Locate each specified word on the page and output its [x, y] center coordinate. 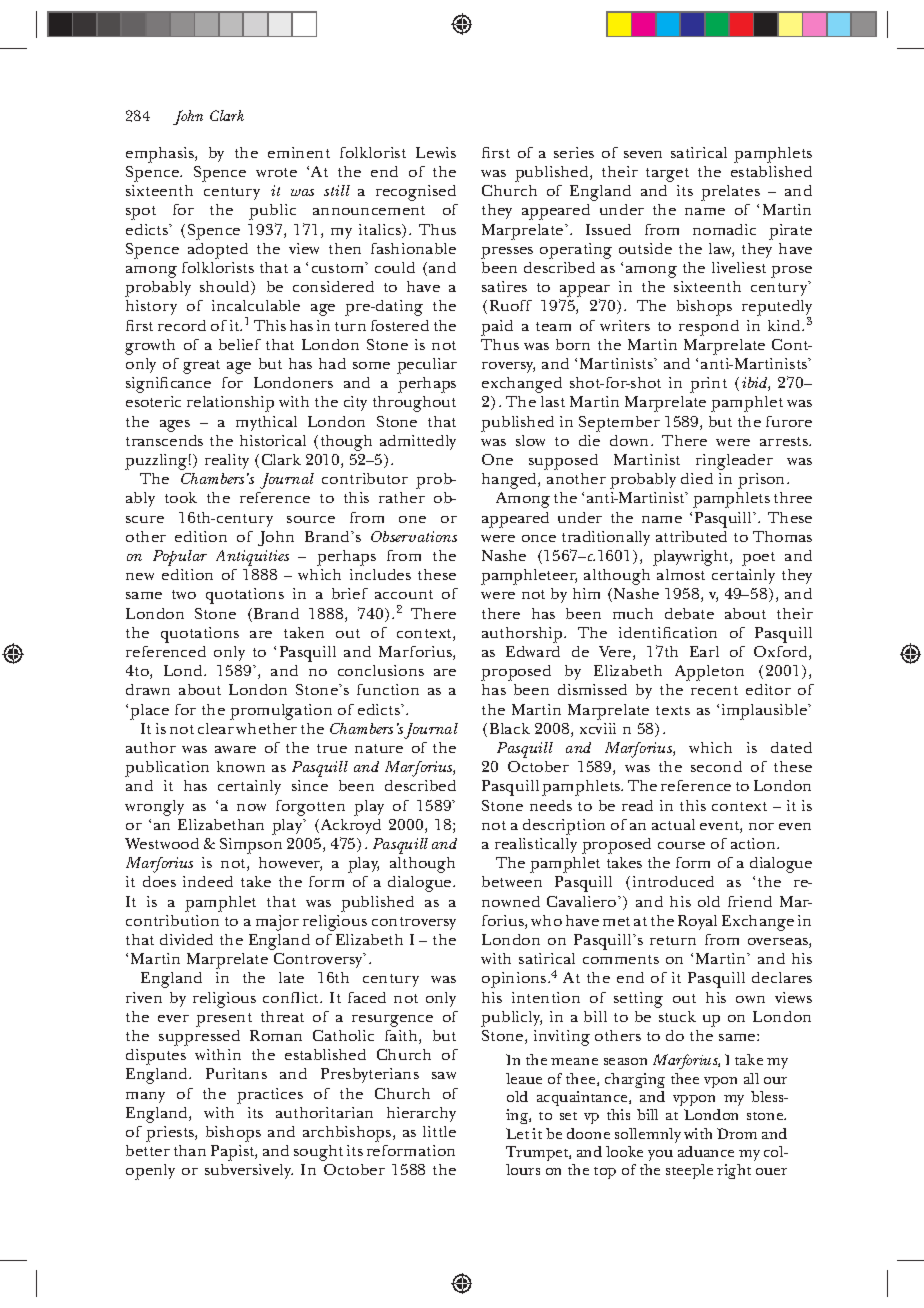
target [667, 175]
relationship [230, 404]
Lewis [436, 152]
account [404, 594]
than [190, 1150]
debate [689, 613]
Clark [227, 115]
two [184, 594]
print [708, 385]
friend [750, 901]
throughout [414, 404]
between [512, 881]
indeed [208, 881]
